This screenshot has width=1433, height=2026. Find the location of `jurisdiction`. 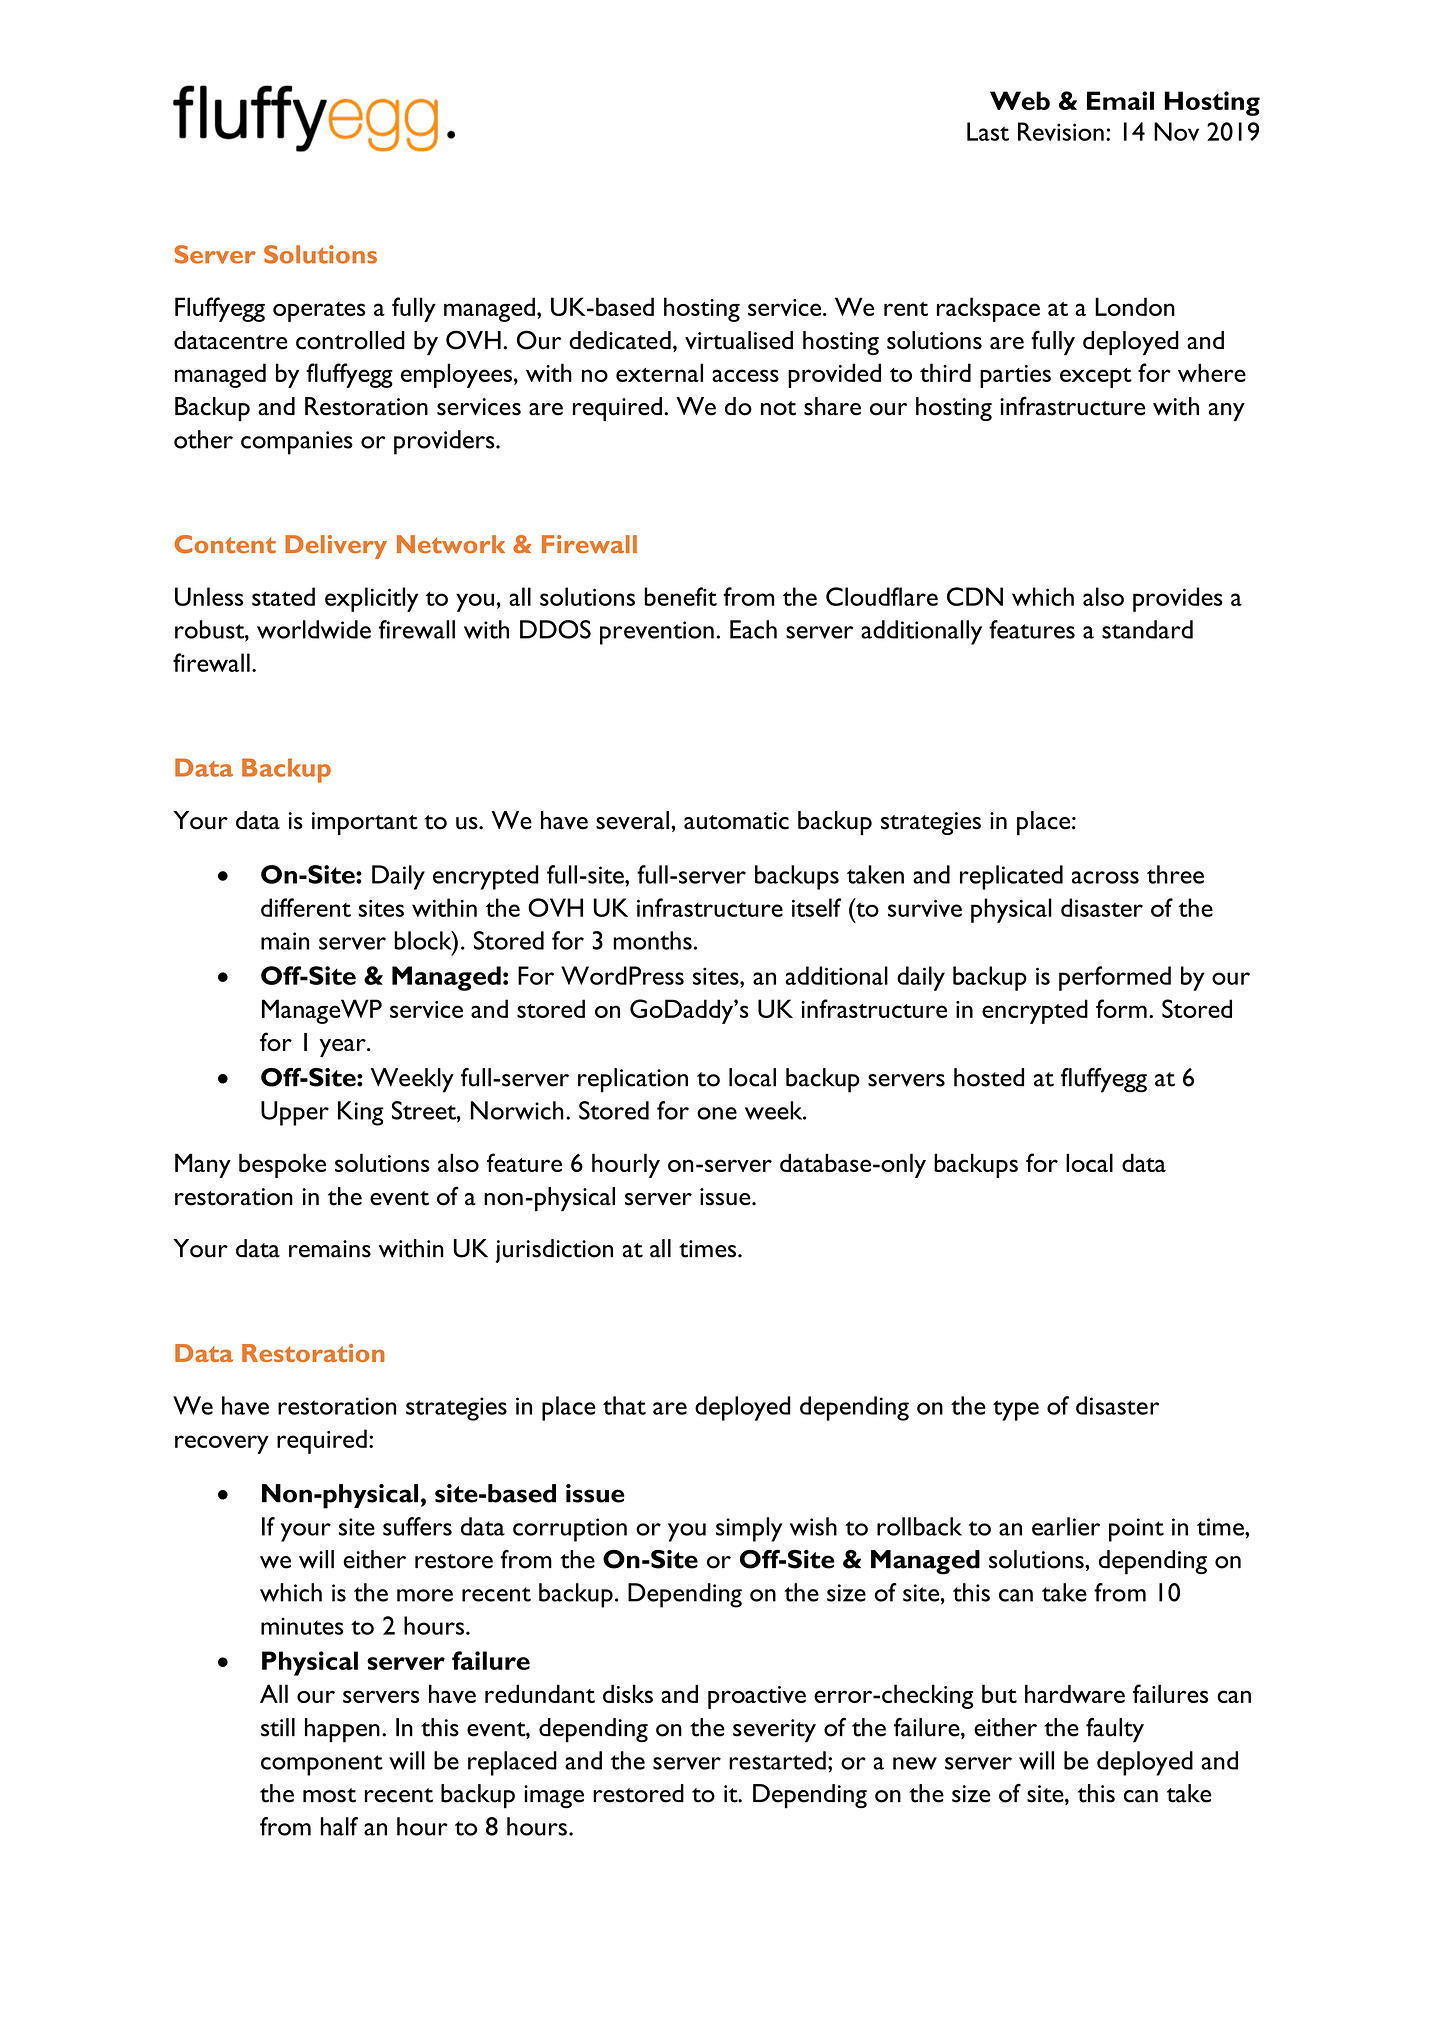

jurisdiction is located at coordinates (554, 1251).
